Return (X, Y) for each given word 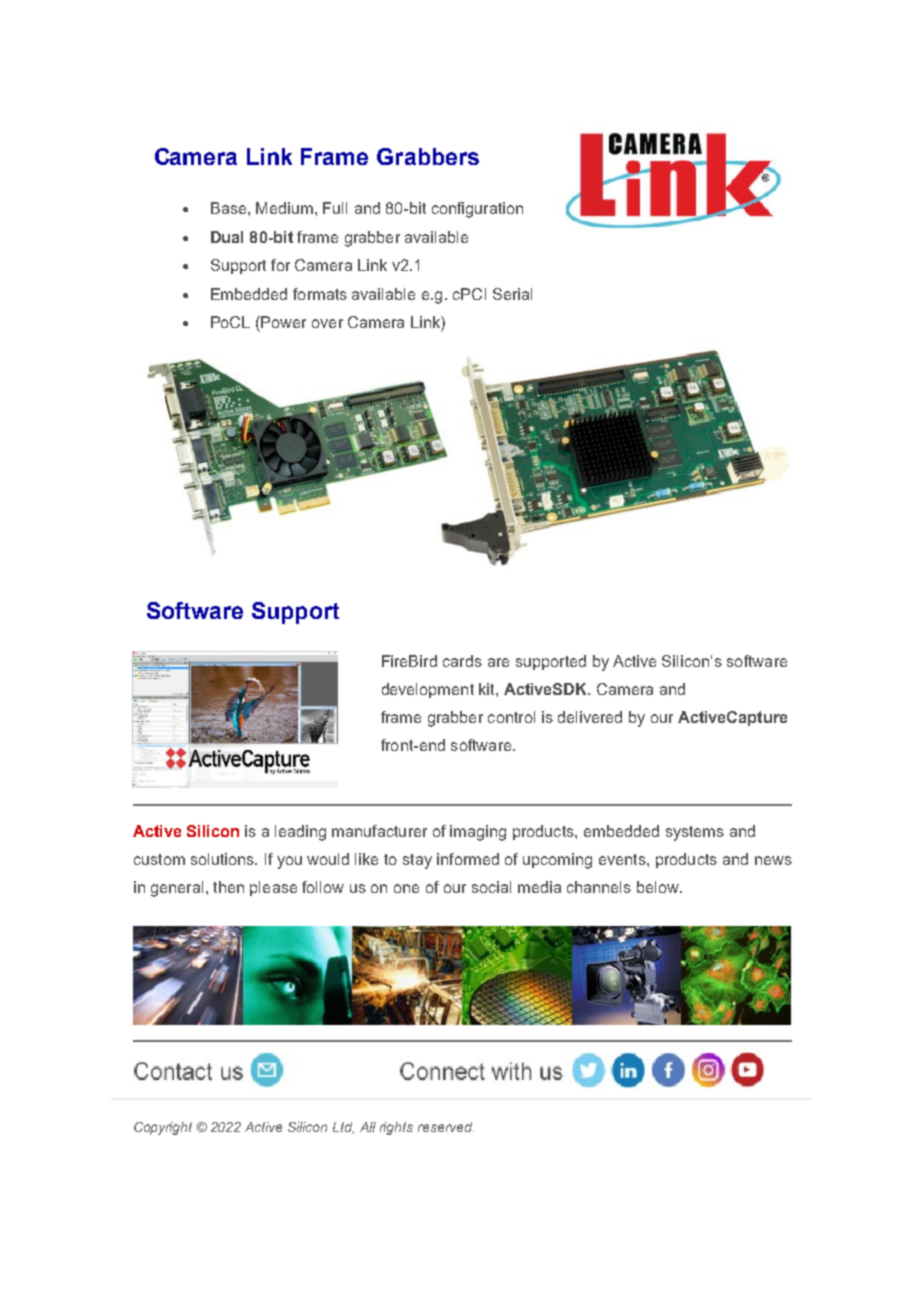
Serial (512, 294)
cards (462, 661)
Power (282, 322)
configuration (477, 210)
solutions (223, 859)
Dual (227, 237)
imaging (478, 833)
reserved (446, 1127)
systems (695, 833)
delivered (590, 717)
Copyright (163, 1128)
